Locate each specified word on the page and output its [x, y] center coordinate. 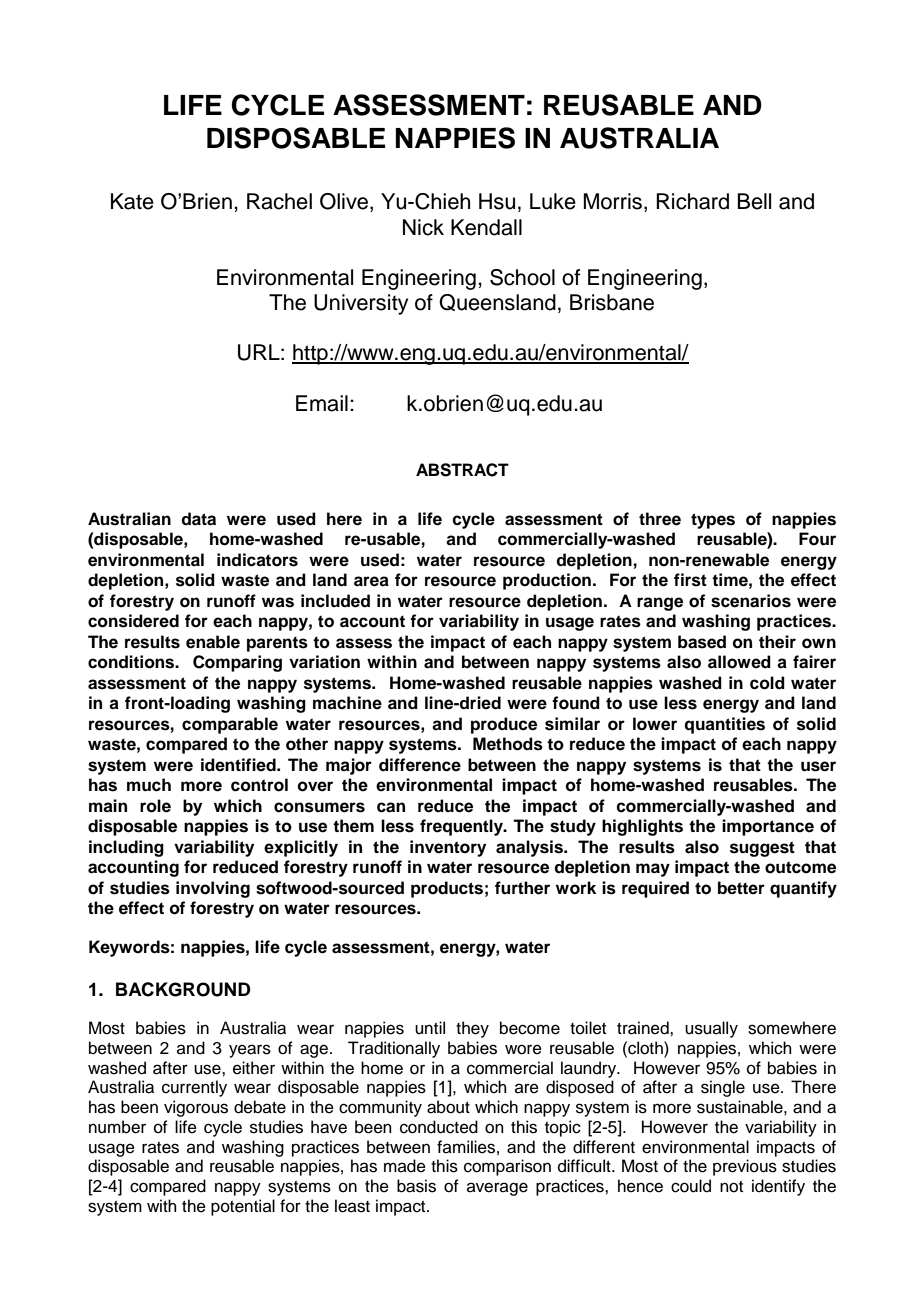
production [547, 581]
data [198, 519]
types [713, 521]
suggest [762, 849]
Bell [754, 201]
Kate [132, 201]
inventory [448, 848]
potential [243, 1207]
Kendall [486, 227]
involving [213, 889]
